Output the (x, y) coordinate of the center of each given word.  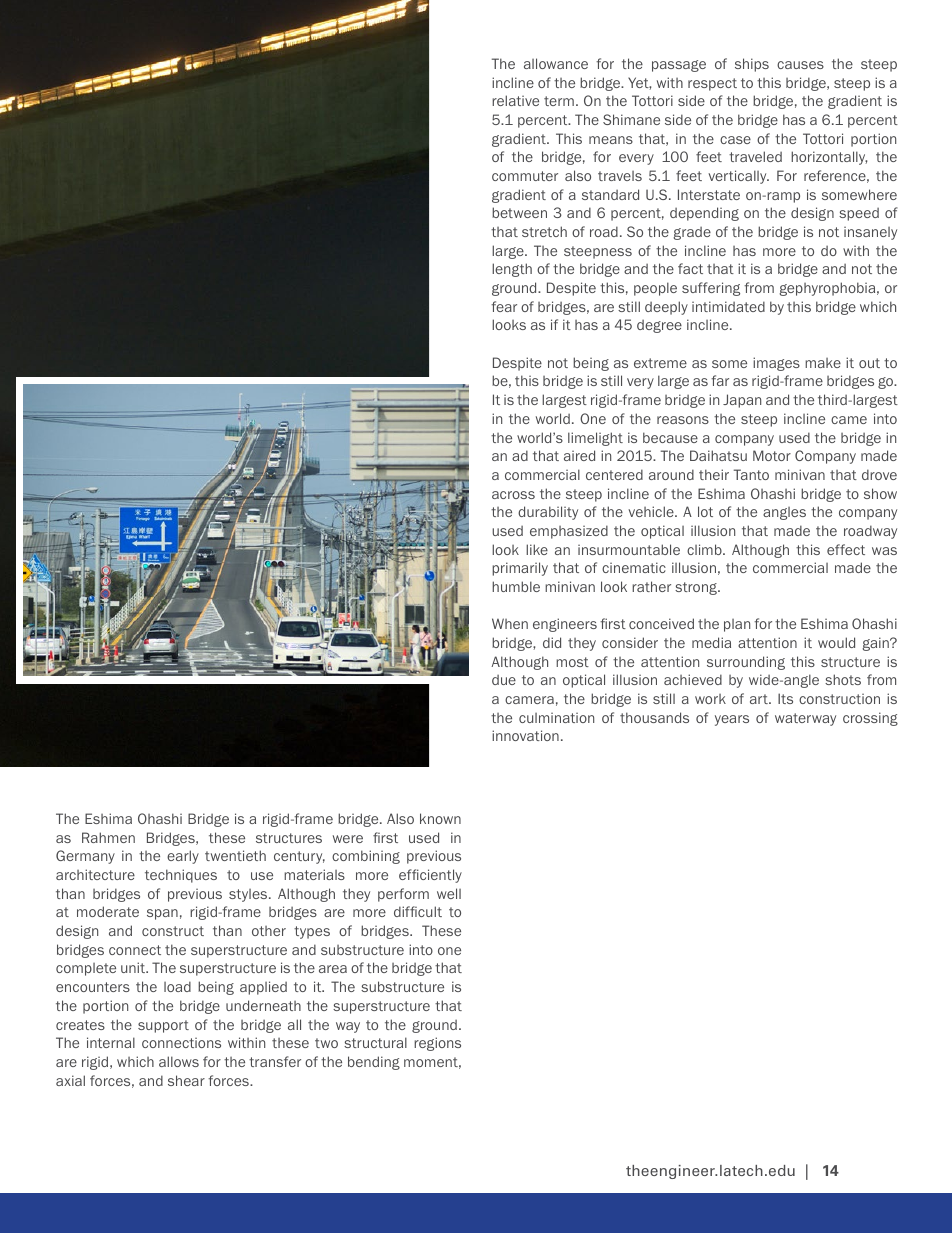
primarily (520, 569)
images (776, 364)
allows (179, 1061)
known (440, 818)
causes (800, 65)
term (559, 101)
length (512, 270)
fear (504, 306)
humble (516, 586)
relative (515, 100)
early (183, 857)
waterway (805, 719)
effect (846, 549)
